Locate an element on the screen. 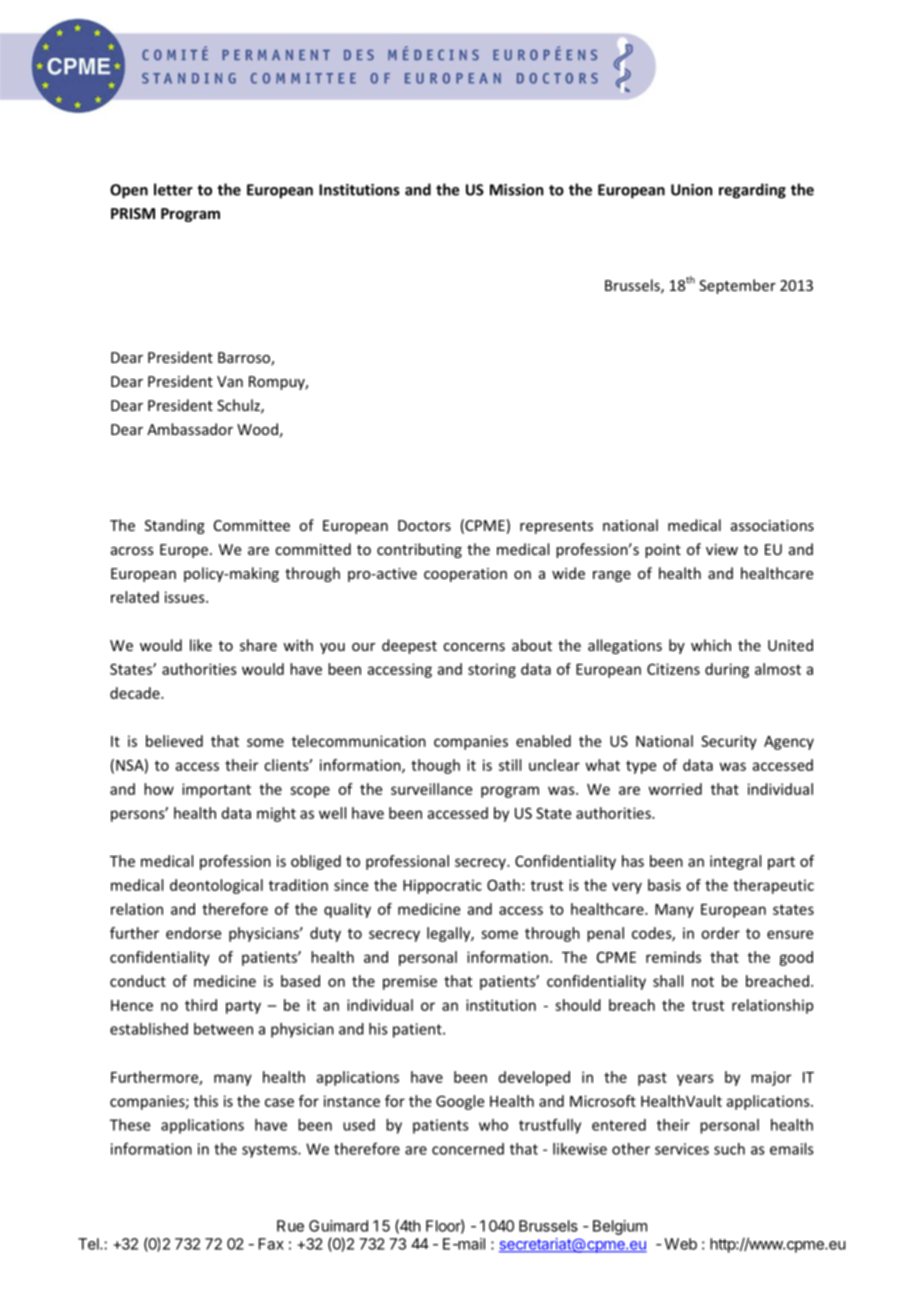 The width and height of the screenshot is (924, 1308). Fax is located at coordinates (271, 1244).
